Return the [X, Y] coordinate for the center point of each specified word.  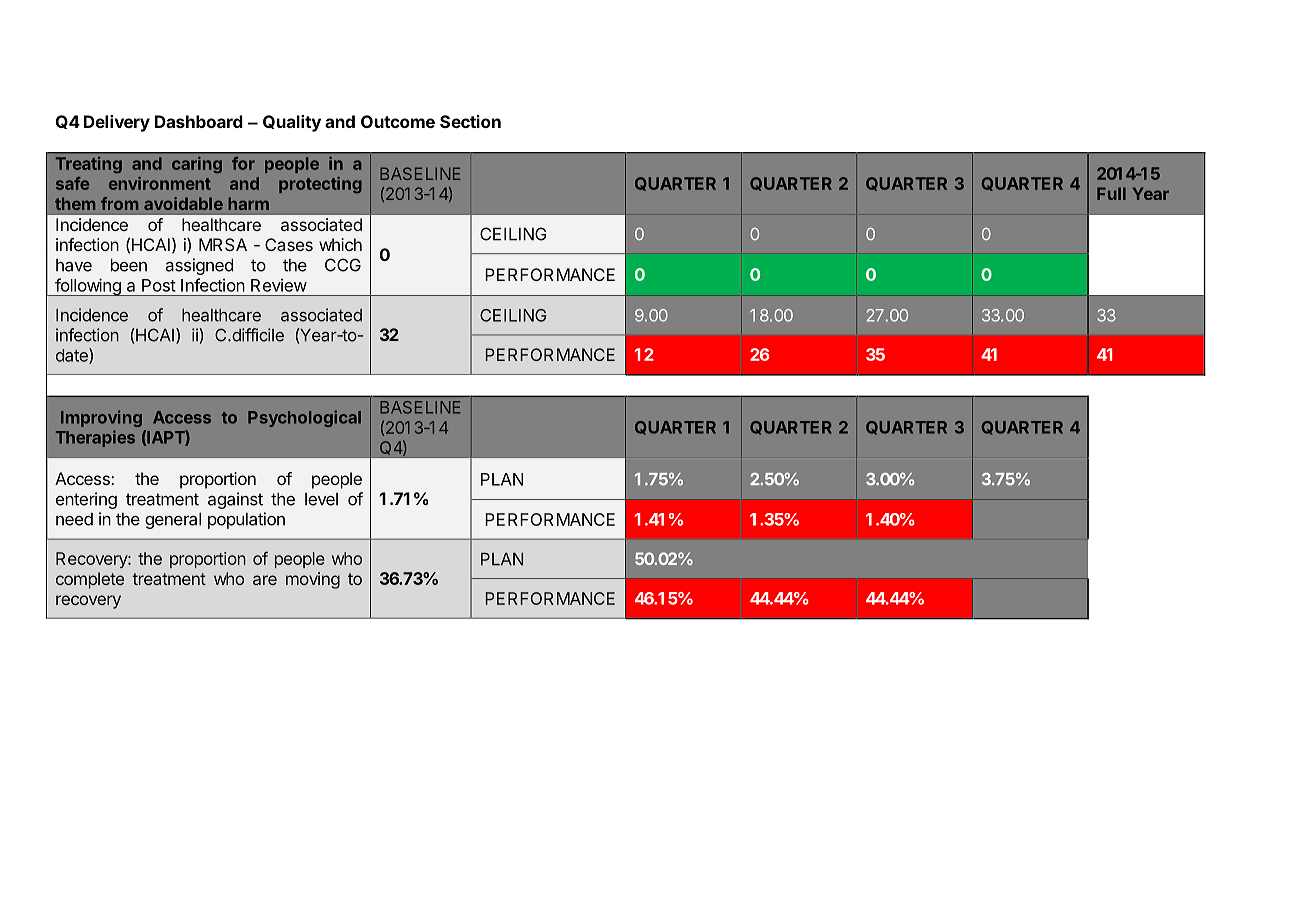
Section [470, 121]
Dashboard [199, 121]
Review [279, 285]
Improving [101, 418]
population [246, 520]
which [340, 244]
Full [1111, 193]
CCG [343, 265]
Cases [289, 244]
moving [313, 580]
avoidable [183, 203]
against [235, 500]
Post [159, 285]
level [321, 499]
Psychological [304, 418]
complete [90, 580]
